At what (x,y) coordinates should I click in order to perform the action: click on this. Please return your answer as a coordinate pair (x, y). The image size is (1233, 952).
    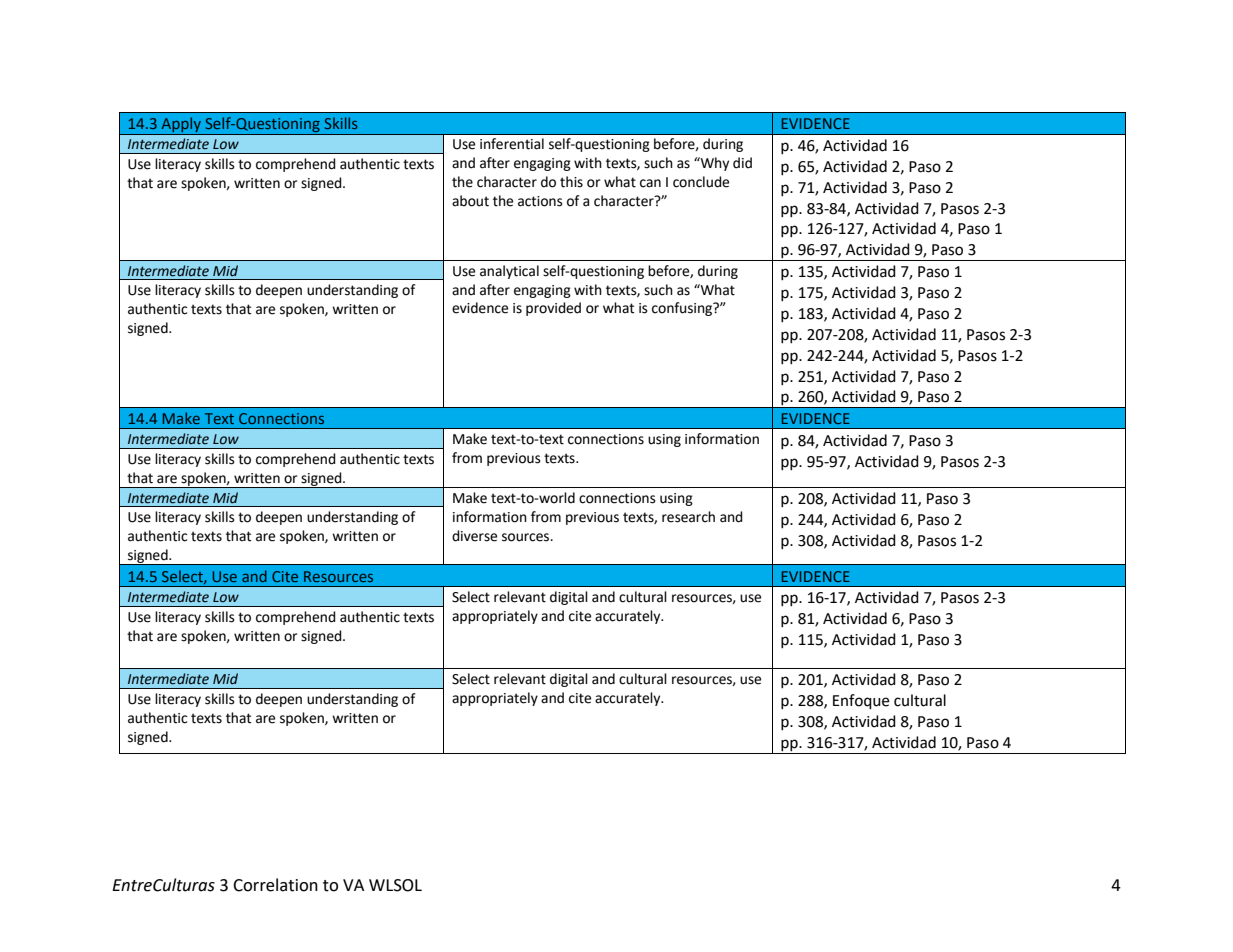
    Looking at the image, I should click on (571, 182).
